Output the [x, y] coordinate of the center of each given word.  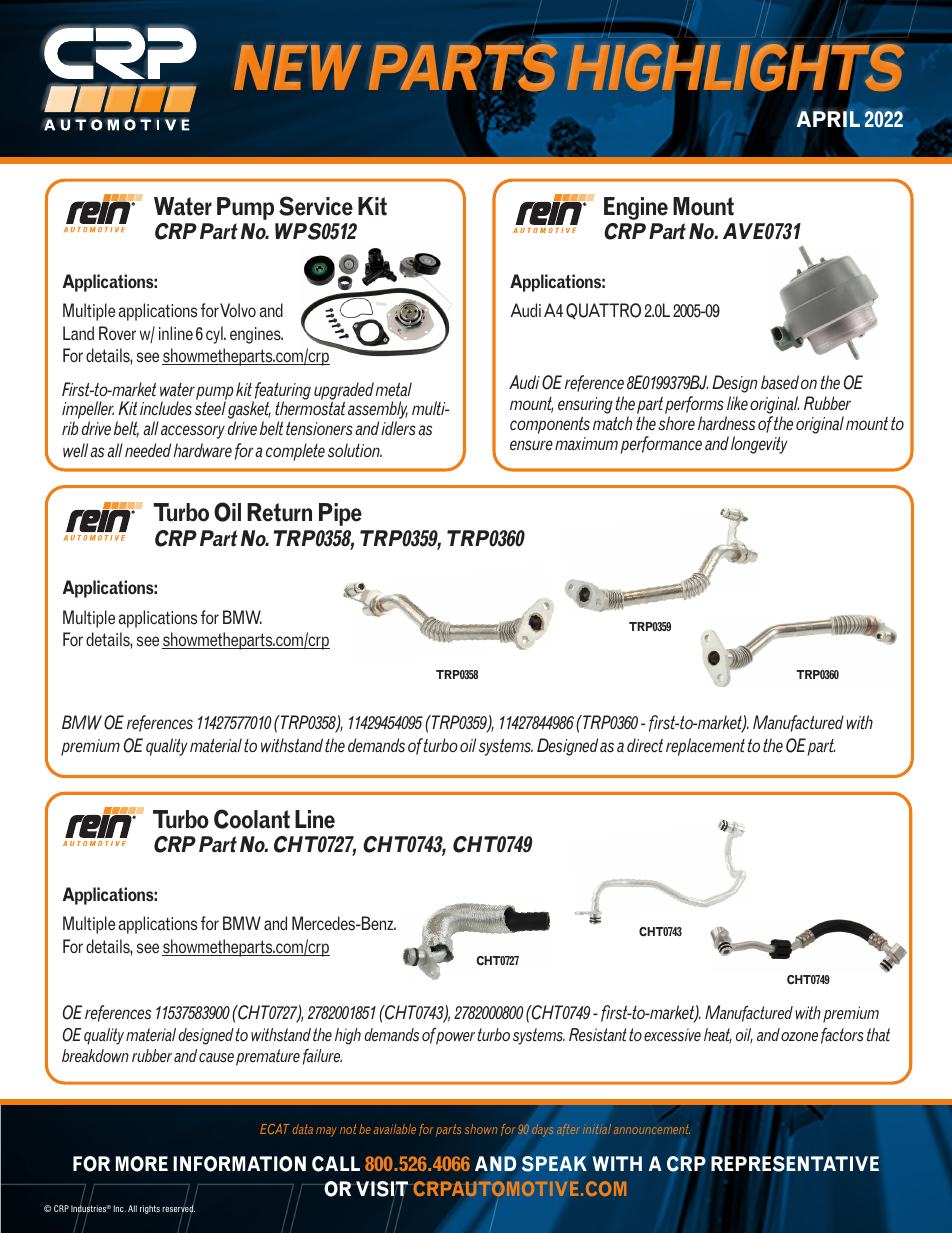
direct [645, 745]
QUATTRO [603, 311]
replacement [705, 747]
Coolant [252, 819]
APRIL [828, 118]
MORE [142, 1164]
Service [316, 206]
